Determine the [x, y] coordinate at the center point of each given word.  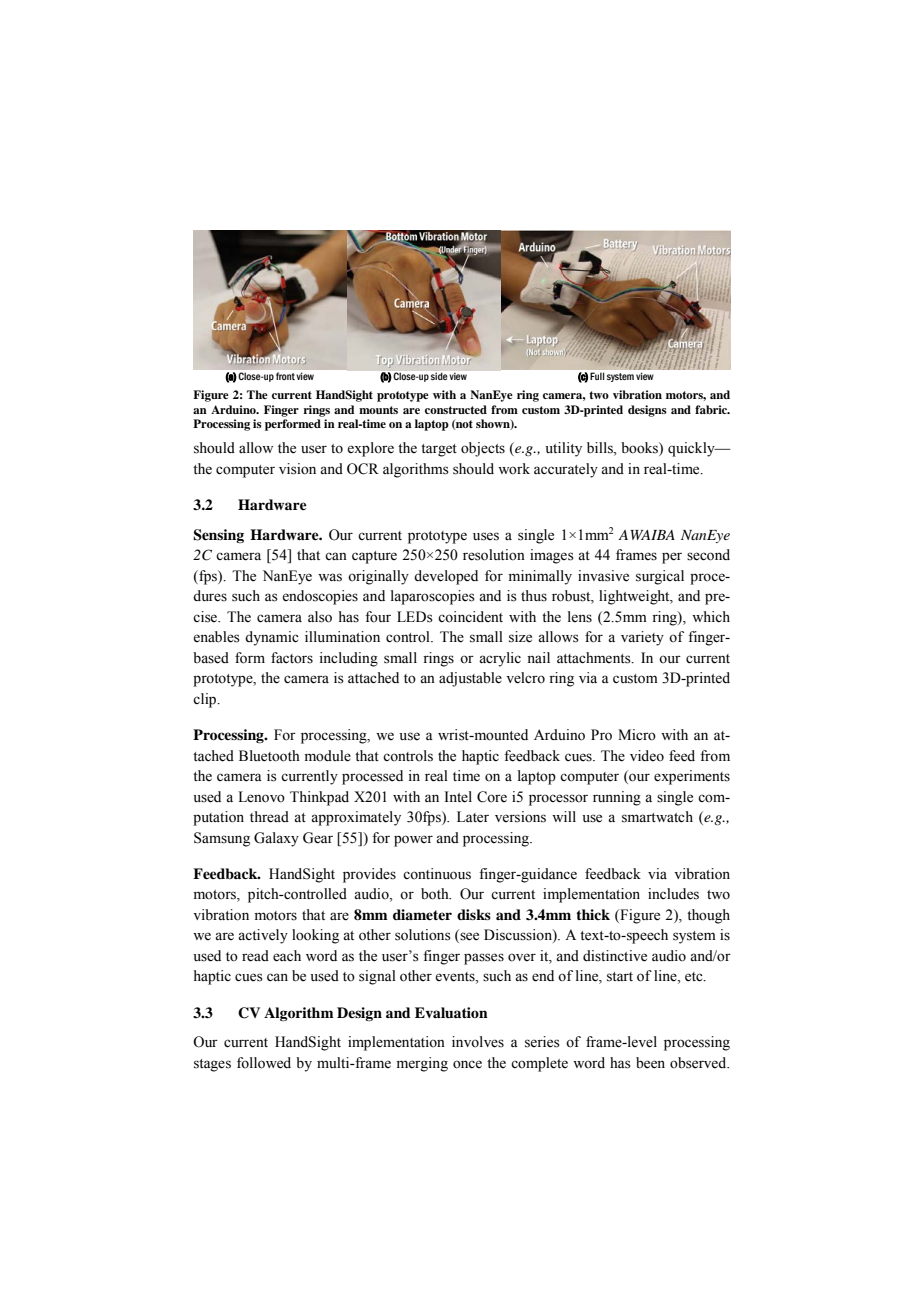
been [650, 1063]
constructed [456, 409]
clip [206, 700]
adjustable [470, 679]
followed [264, 1063]
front [285, 376]
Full [597, 376]
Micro [637, 735]
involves [478, 1042]
